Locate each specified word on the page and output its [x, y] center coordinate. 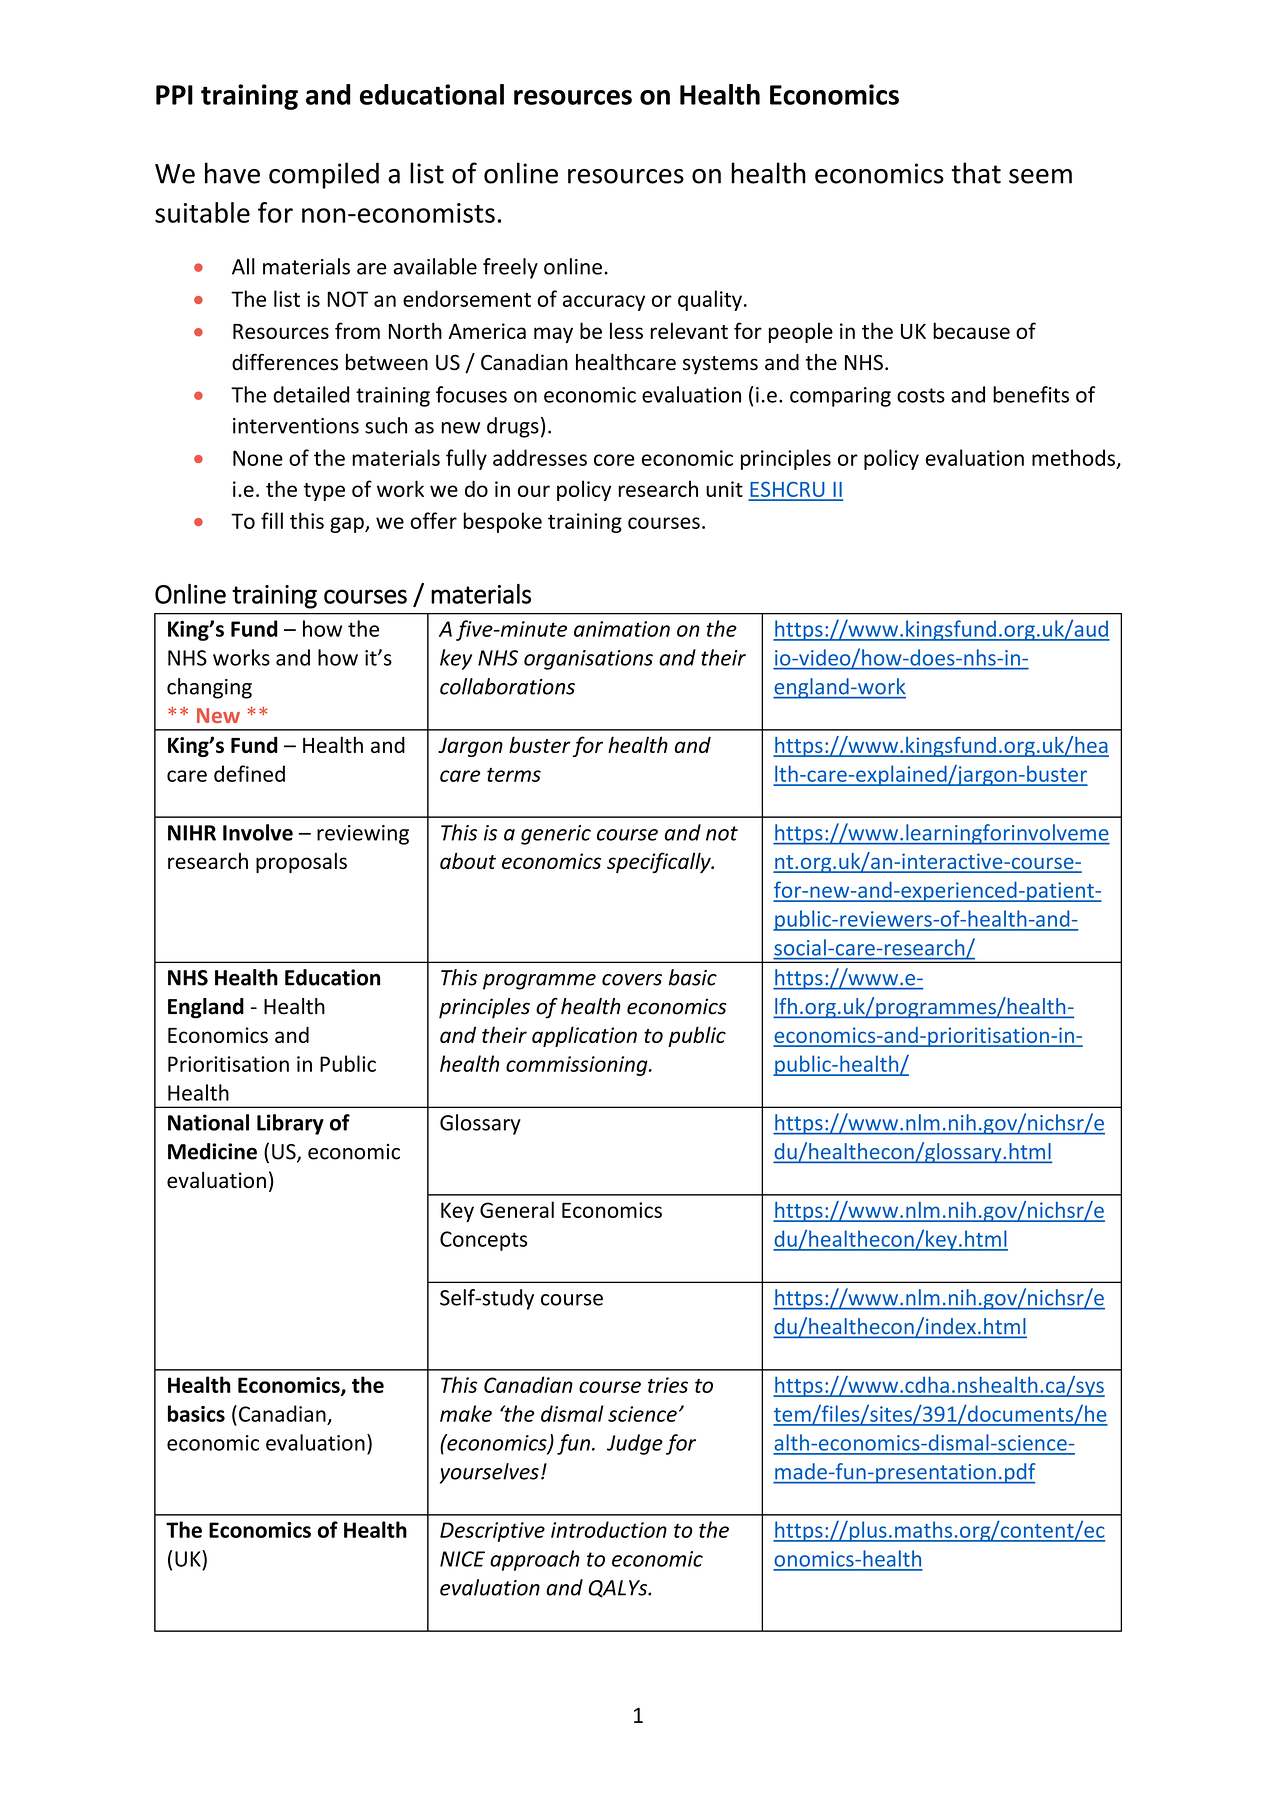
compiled [324, 175]
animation [622, 629]
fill [272, 520]
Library [290, 1124]
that [976, 173]
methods [1073, 457]
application [584, 1036]
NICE [462, 1559]
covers [632, 980]
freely [510, 268]
